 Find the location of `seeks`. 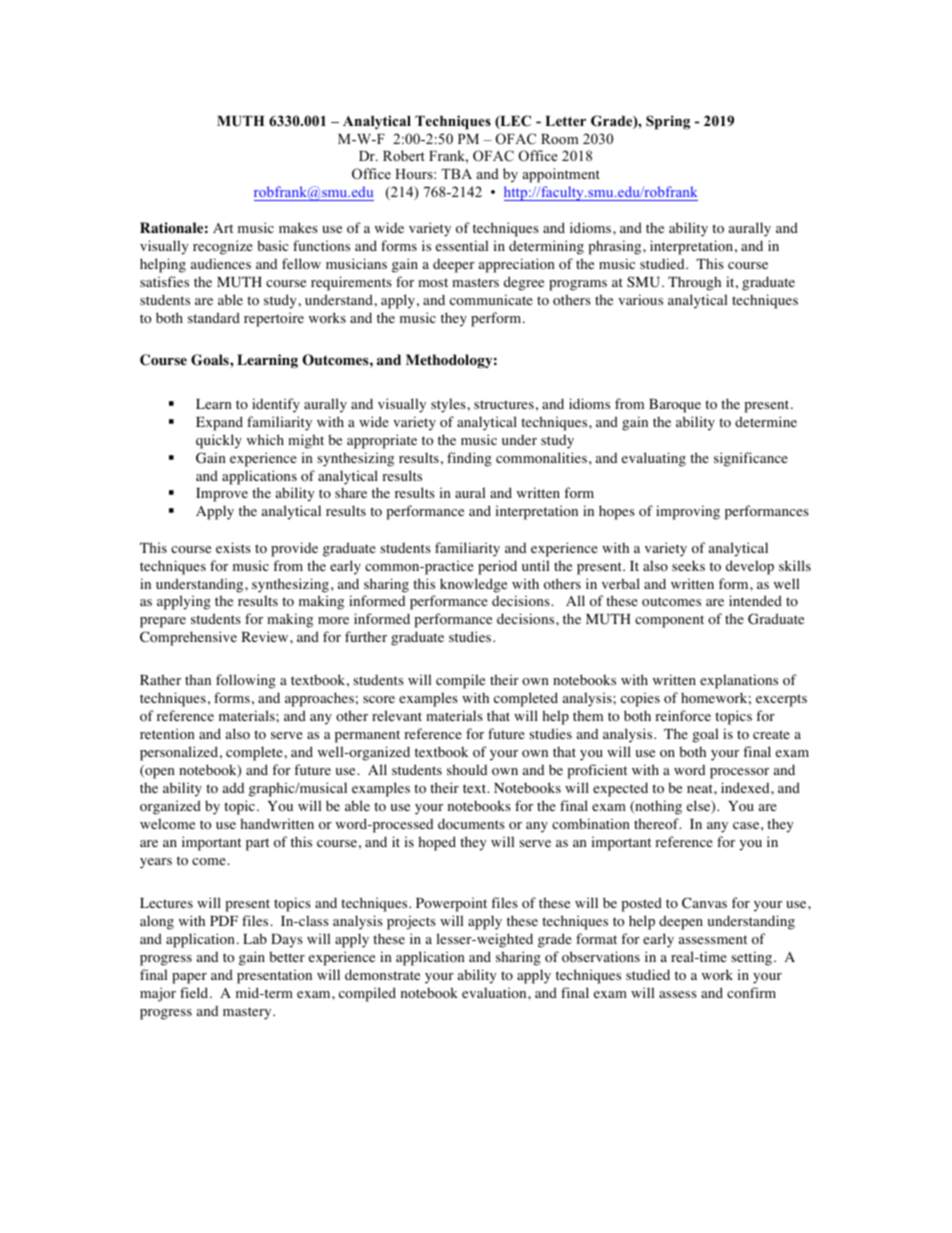

seeks is located at coordinates (688, 565).
